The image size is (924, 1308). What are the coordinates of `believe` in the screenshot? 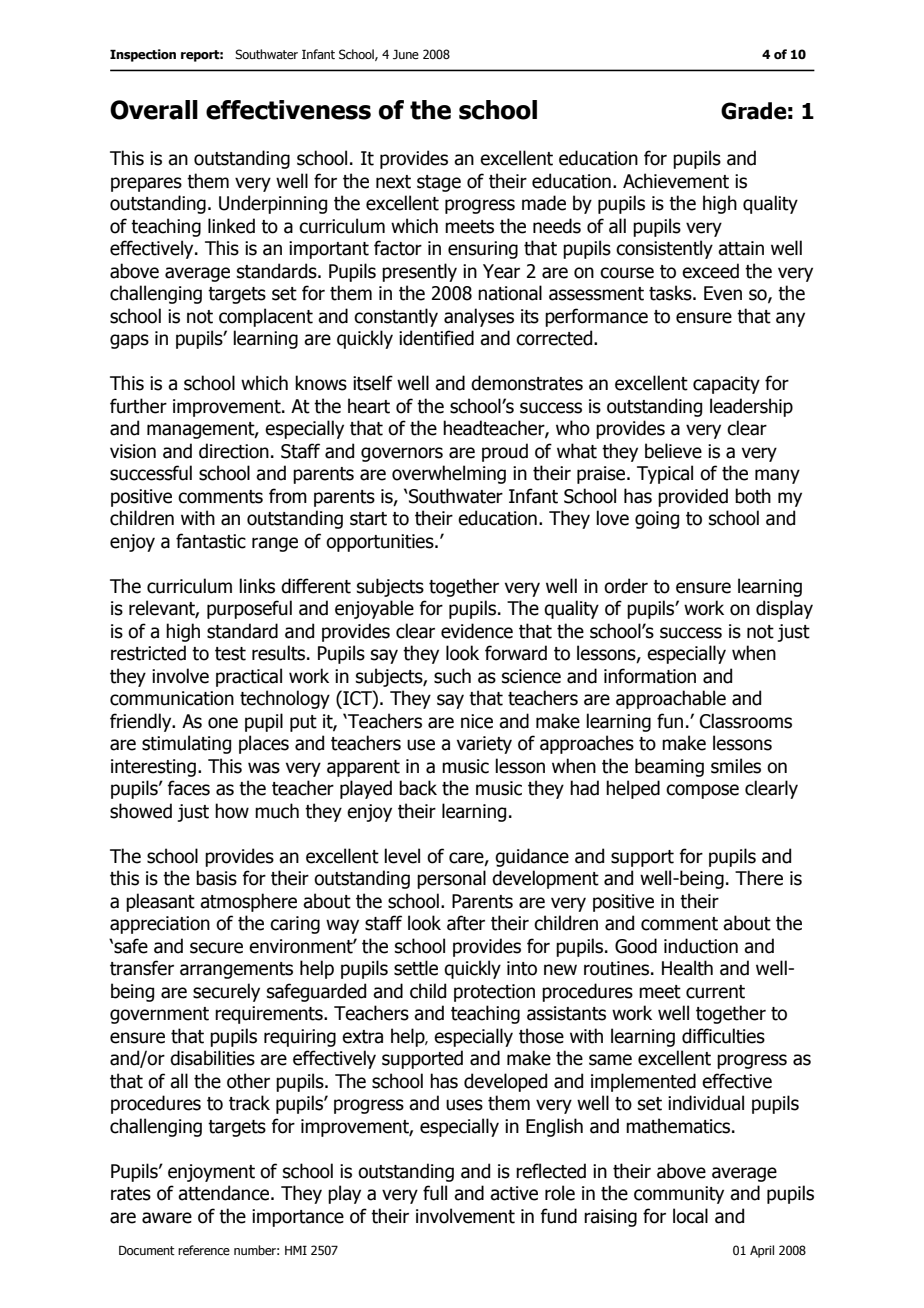 It's located at (673, 451).
